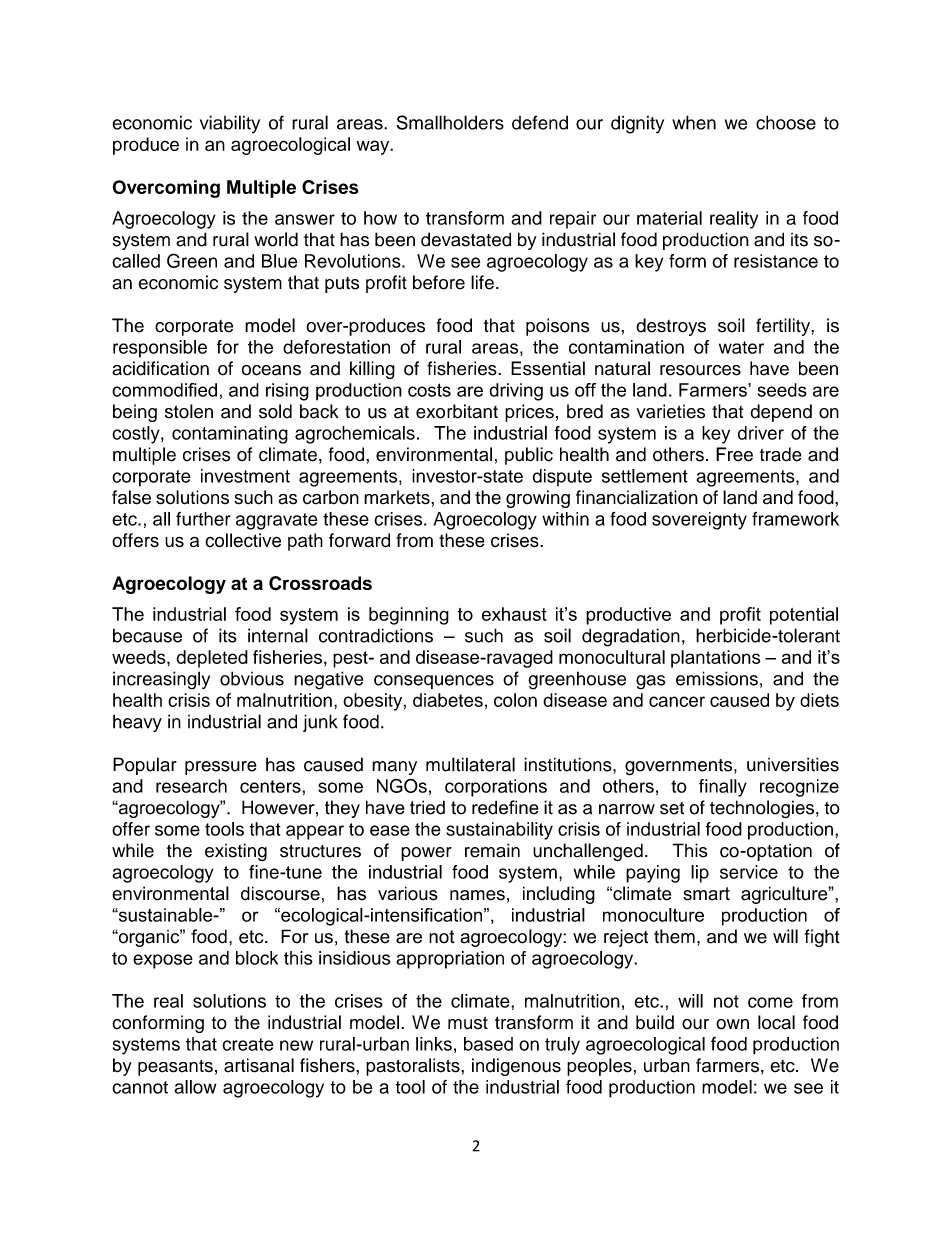 This screenshot has height=1233, width=952. Describe the element at coordinates (499, 831) in the screenshot. I see `sustainability` at that location.
